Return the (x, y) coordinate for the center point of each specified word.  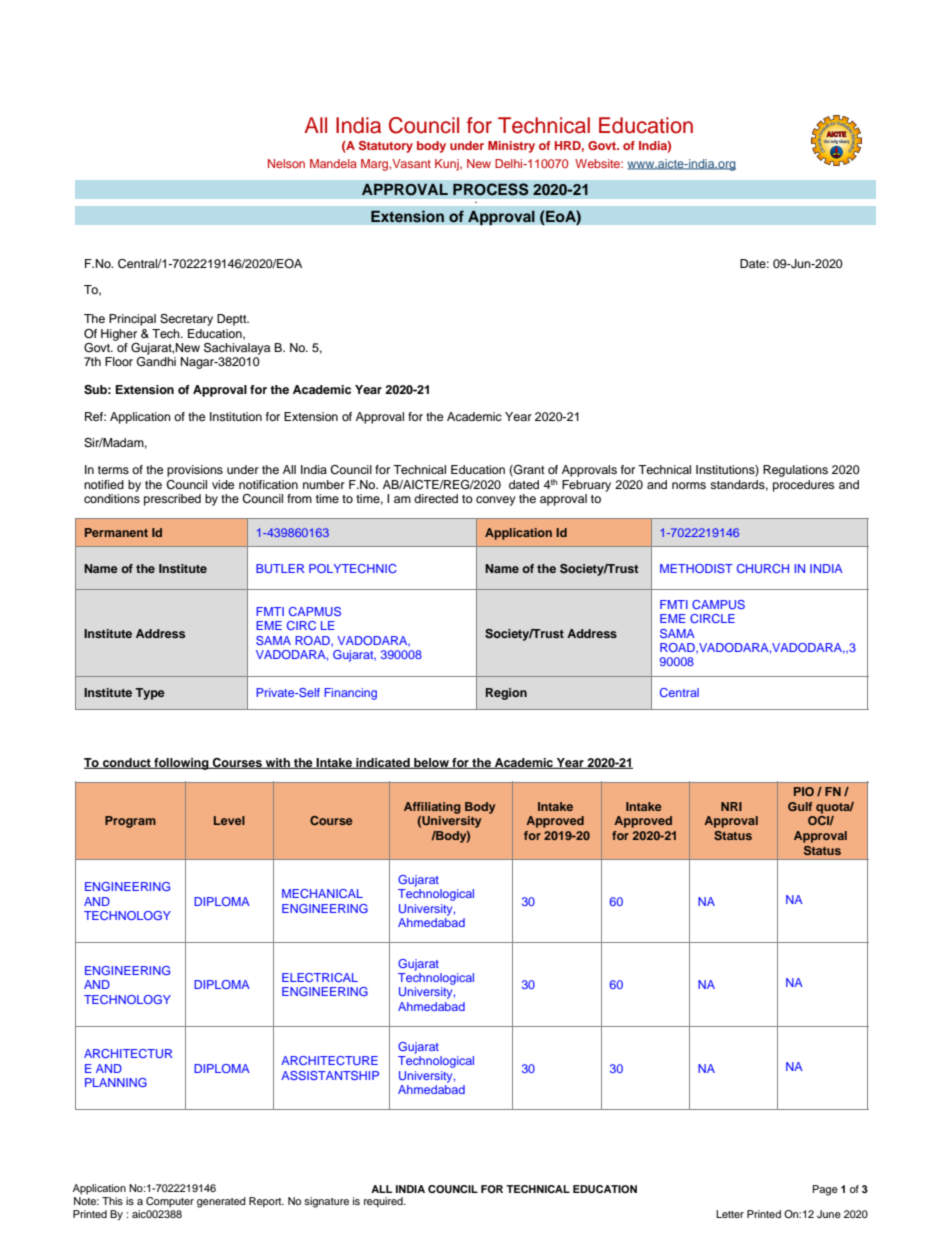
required (384, 1202)
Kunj (448, 165)
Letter (730, 1214)
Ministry (511, 147)
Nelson (286, 163)
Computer (170, 1202)
